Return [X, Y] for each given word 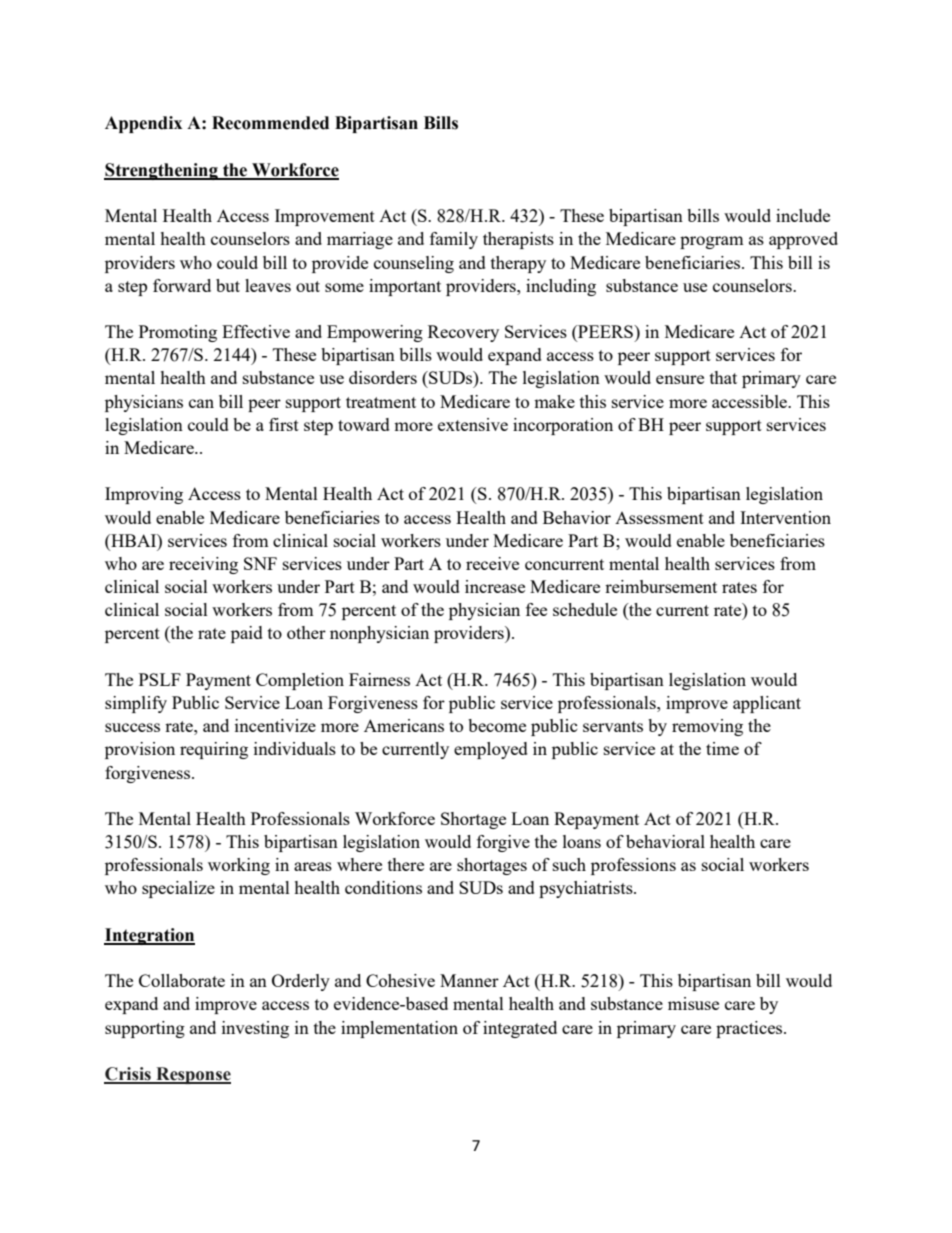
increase [495, 586]
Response [192, 1075]
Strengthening [162, 171]
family [454, 240]
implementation [399, 1029]
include [803, 215]
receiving [203, 565]
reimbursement [661, 586]
